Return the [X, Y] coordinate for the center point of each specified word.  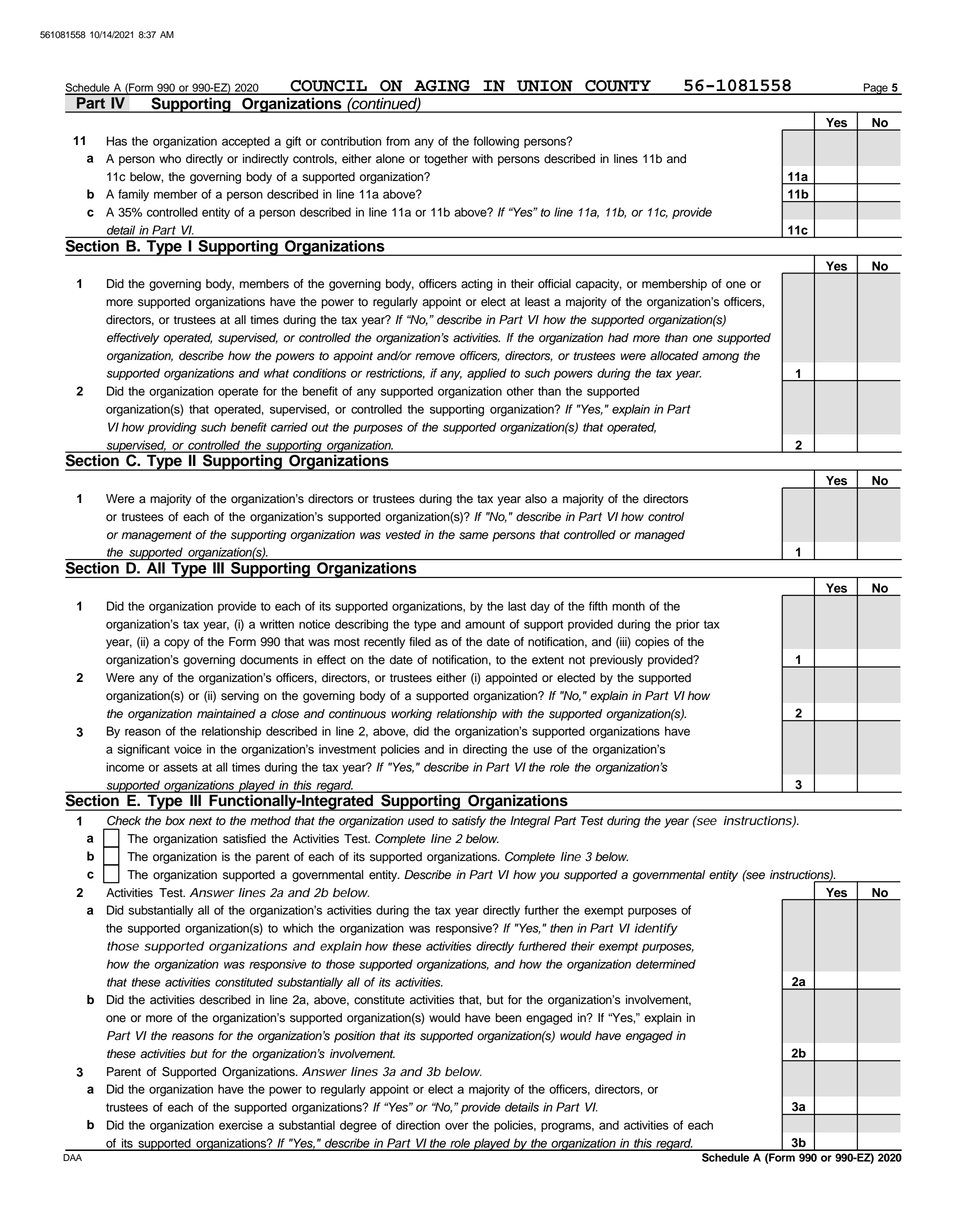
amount [485, 624]
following [496, 142]
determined [666, 964]
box [175, 821]
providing [172, 428]
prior [688, 625]
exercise [241, 1125]
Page [876, 89]
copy [176, 644]
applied [487, 374]
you [549, 877]
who [170, 159]
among [720, 358]
